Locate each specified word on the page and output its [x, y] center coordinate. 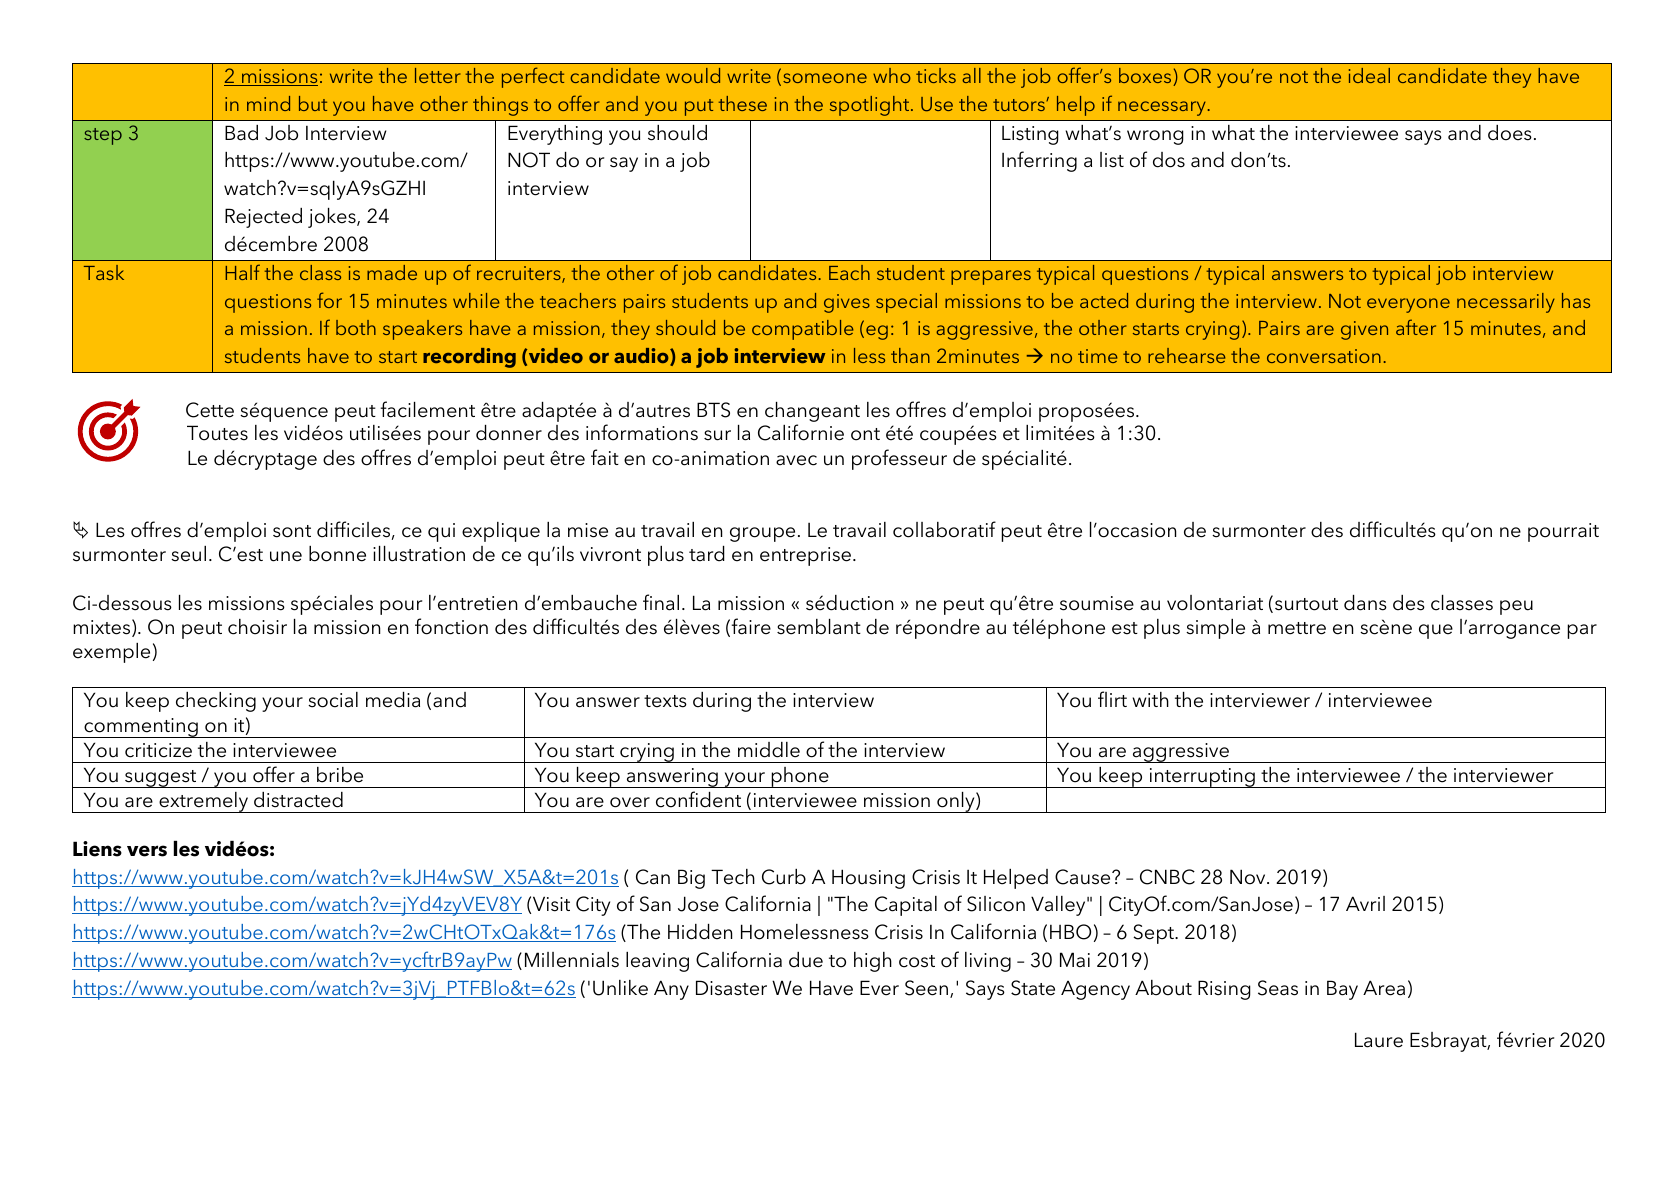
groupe [762, 534]
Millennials [572, 960]
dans [1365, 603]
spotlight [871, 106]
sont [292, 531]
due [806, 960]
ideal [1369, 75]
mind [268, 103]
